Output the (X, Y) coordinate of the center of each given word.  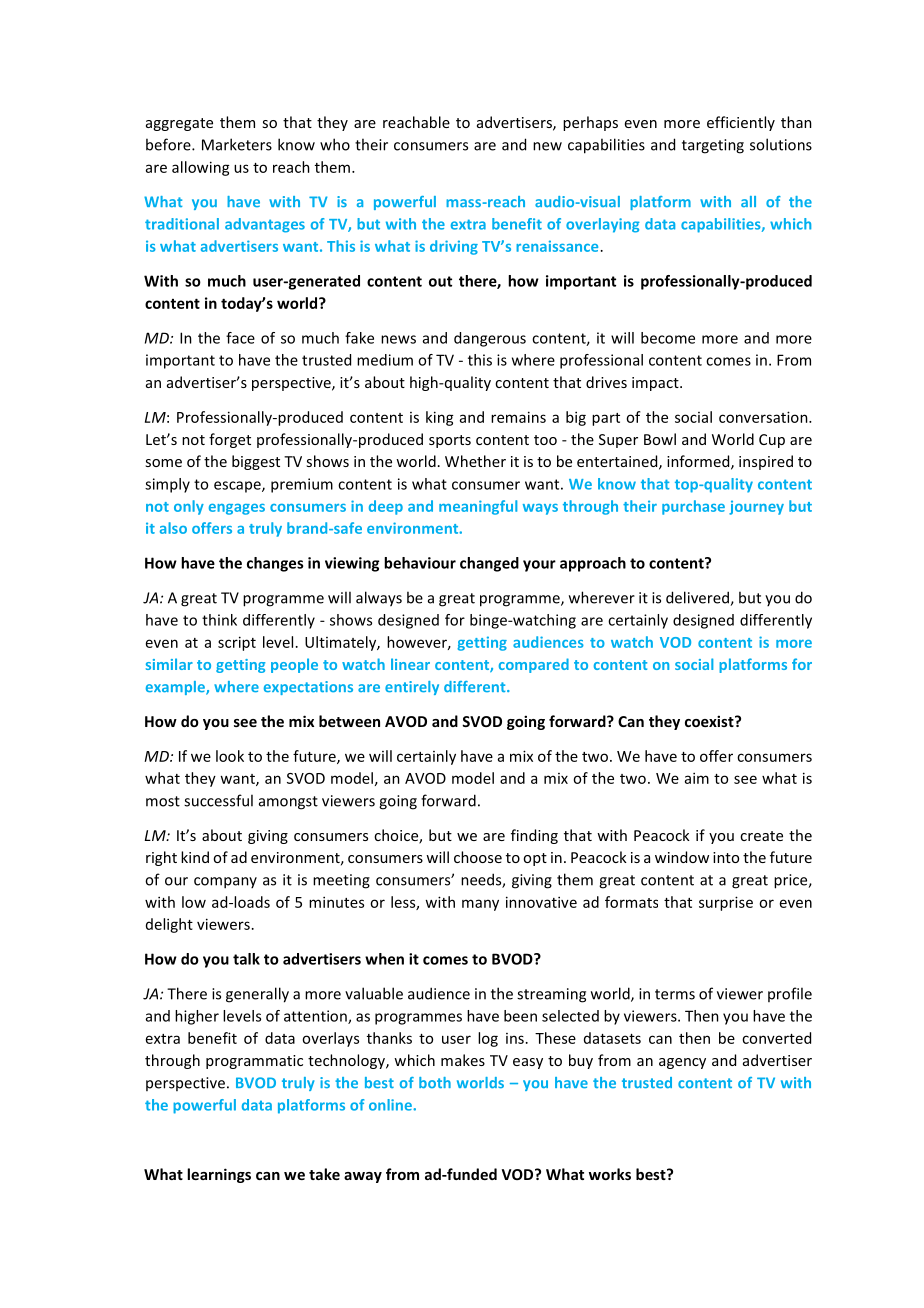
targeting (713, 146)
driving (454, 247)
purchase (693, 507)
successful (218, 800)
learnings (219, 1175)
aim (697, 778)
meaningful (478, 507)
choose (478, 857)
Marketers (237, 144)
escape (238, 487)
